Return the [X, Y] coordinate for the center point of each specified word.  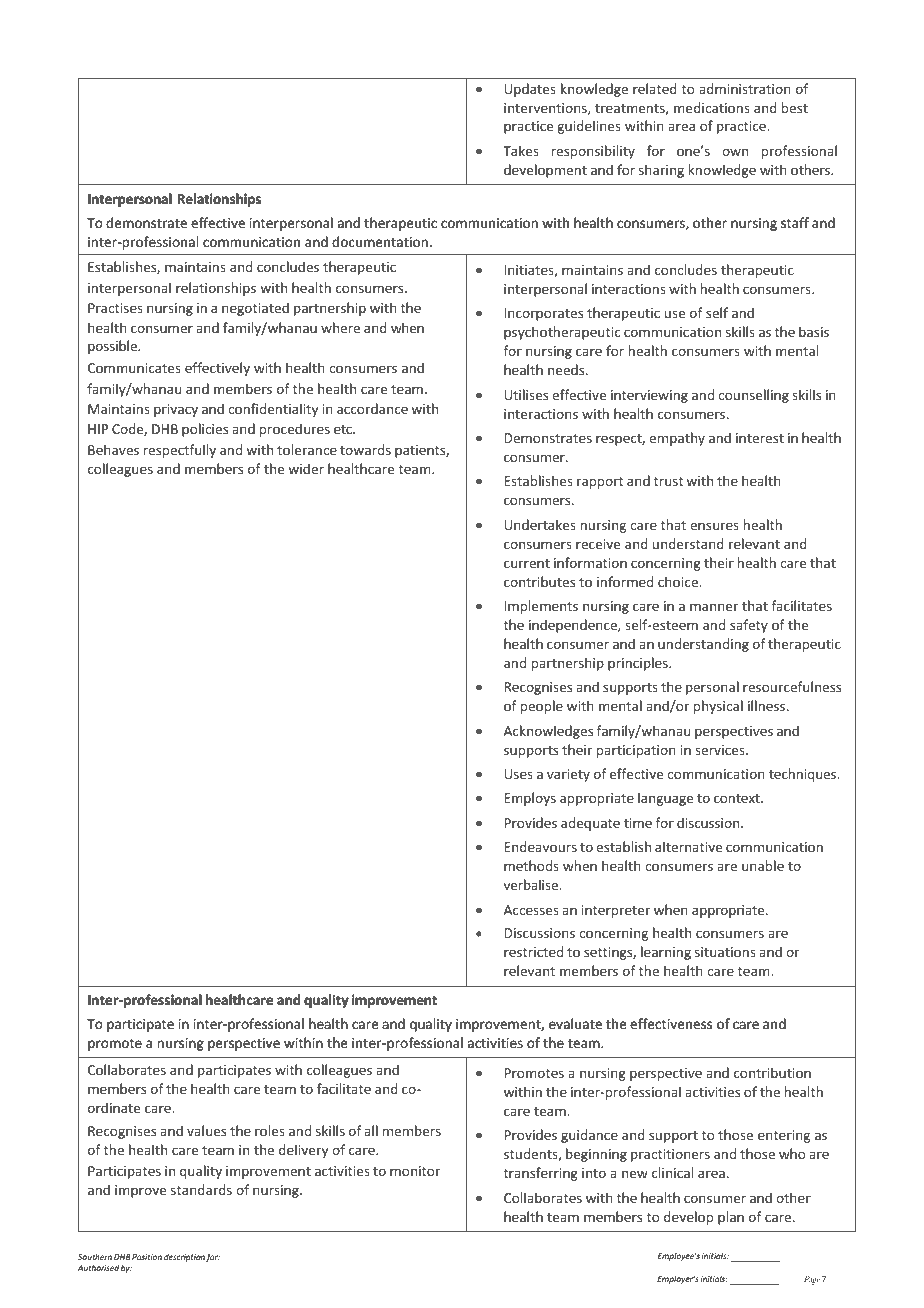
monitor [415, 1171]
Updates [530, 90]
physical [718, 707]
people [542, 707]
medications [712, 107]
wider [306, 468]
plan [731, 1218]
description [184, 1258]
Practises [115, 308]
